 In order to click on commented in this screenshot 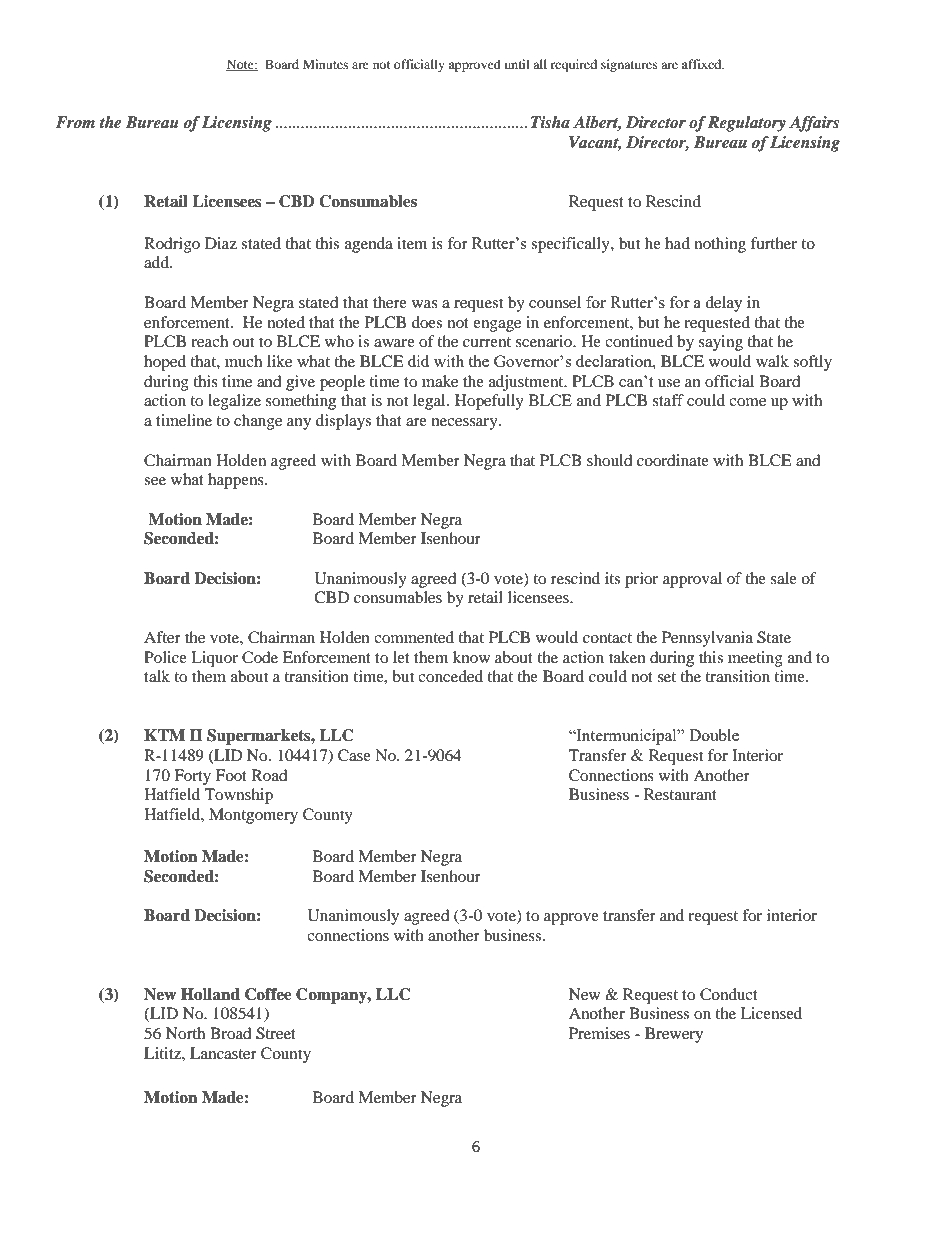, I will do `click(414, 637)`.
